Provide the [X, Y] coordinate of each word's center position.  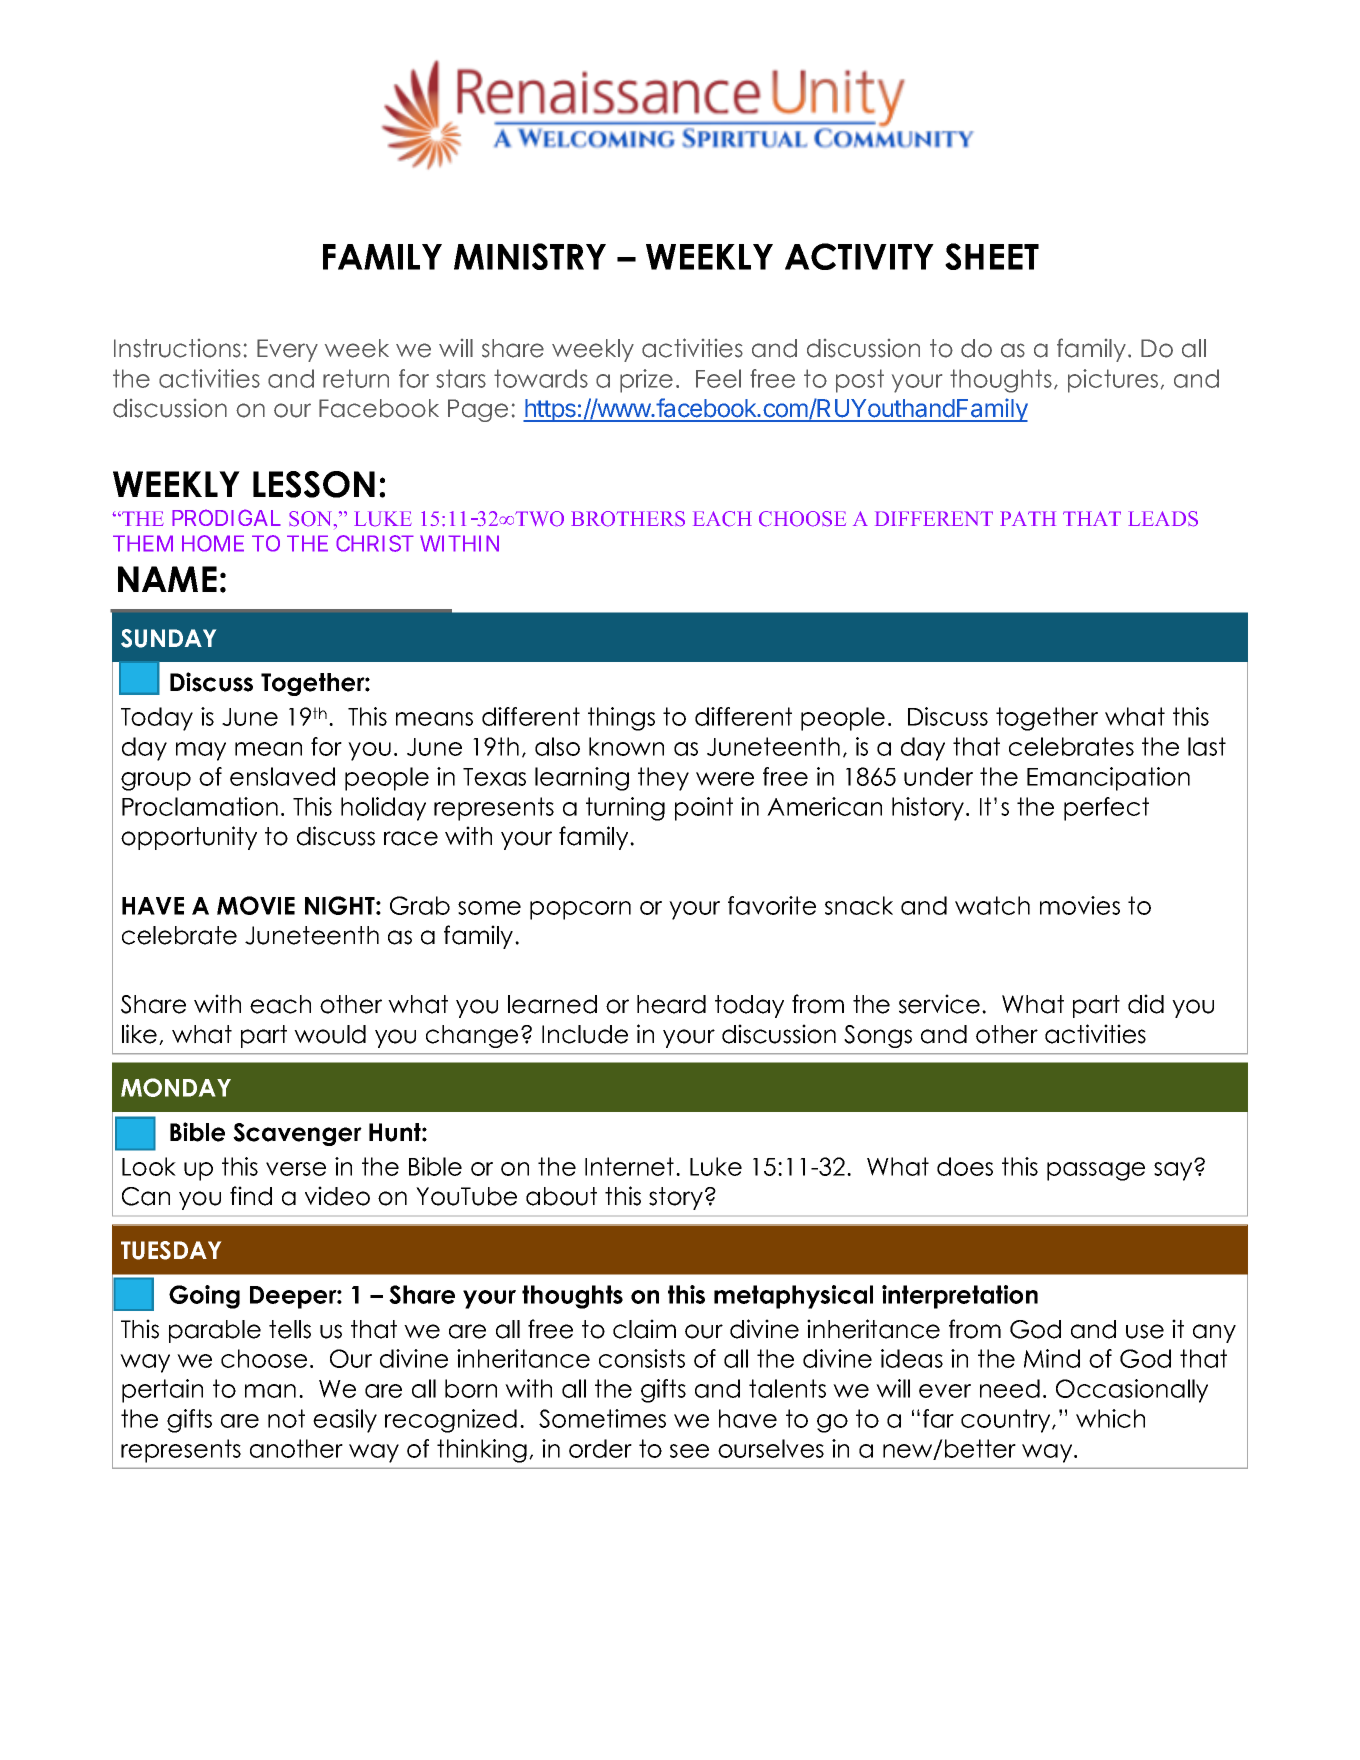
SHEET [992, 256]
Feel [718, 378]
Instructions [177, 348]
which [1110, 1418]
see [689, 1451]
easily [345, 1421]
